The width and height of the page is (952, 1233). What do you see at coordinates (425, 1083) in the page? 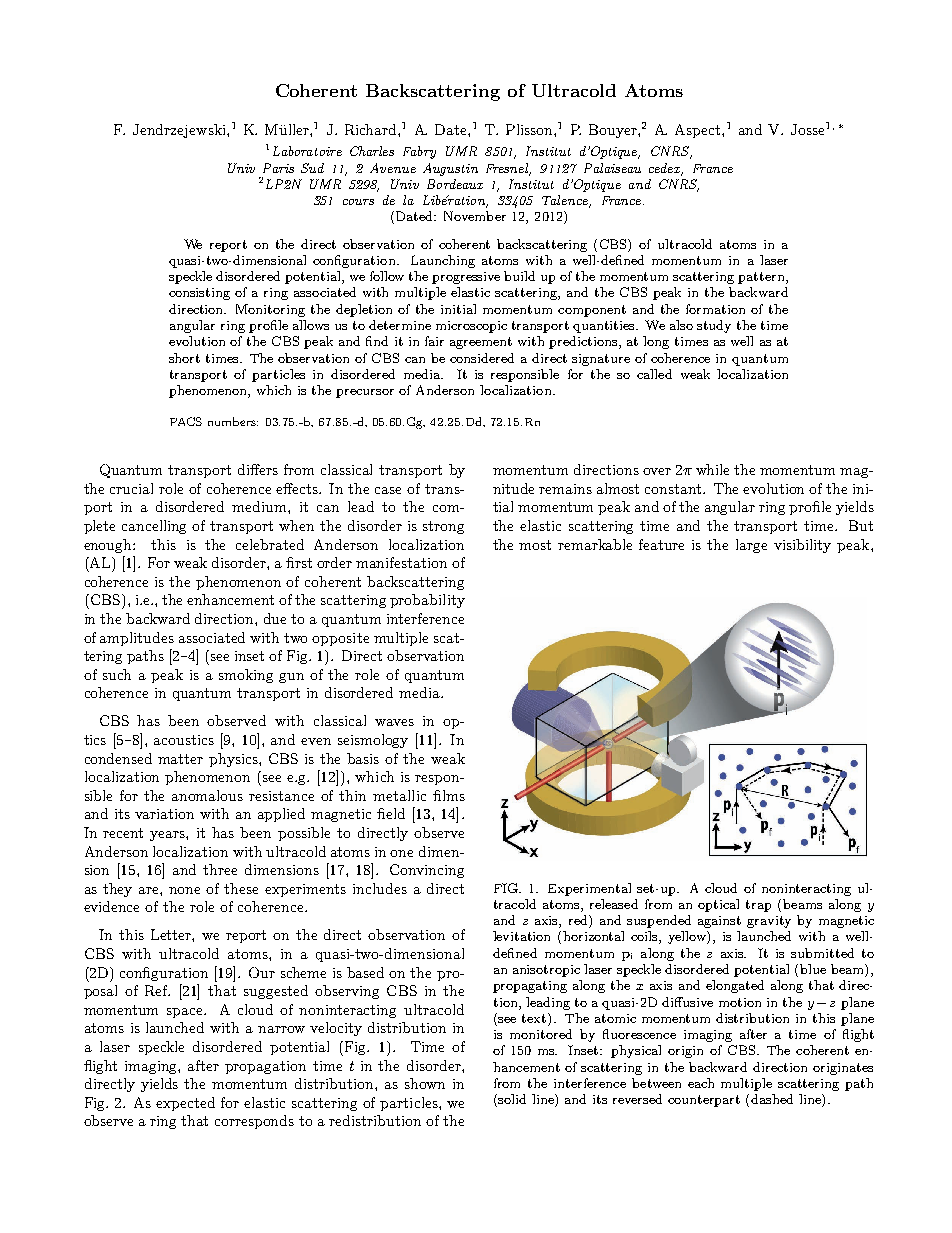
I see `shown` at bounding box center [425, 1083].
